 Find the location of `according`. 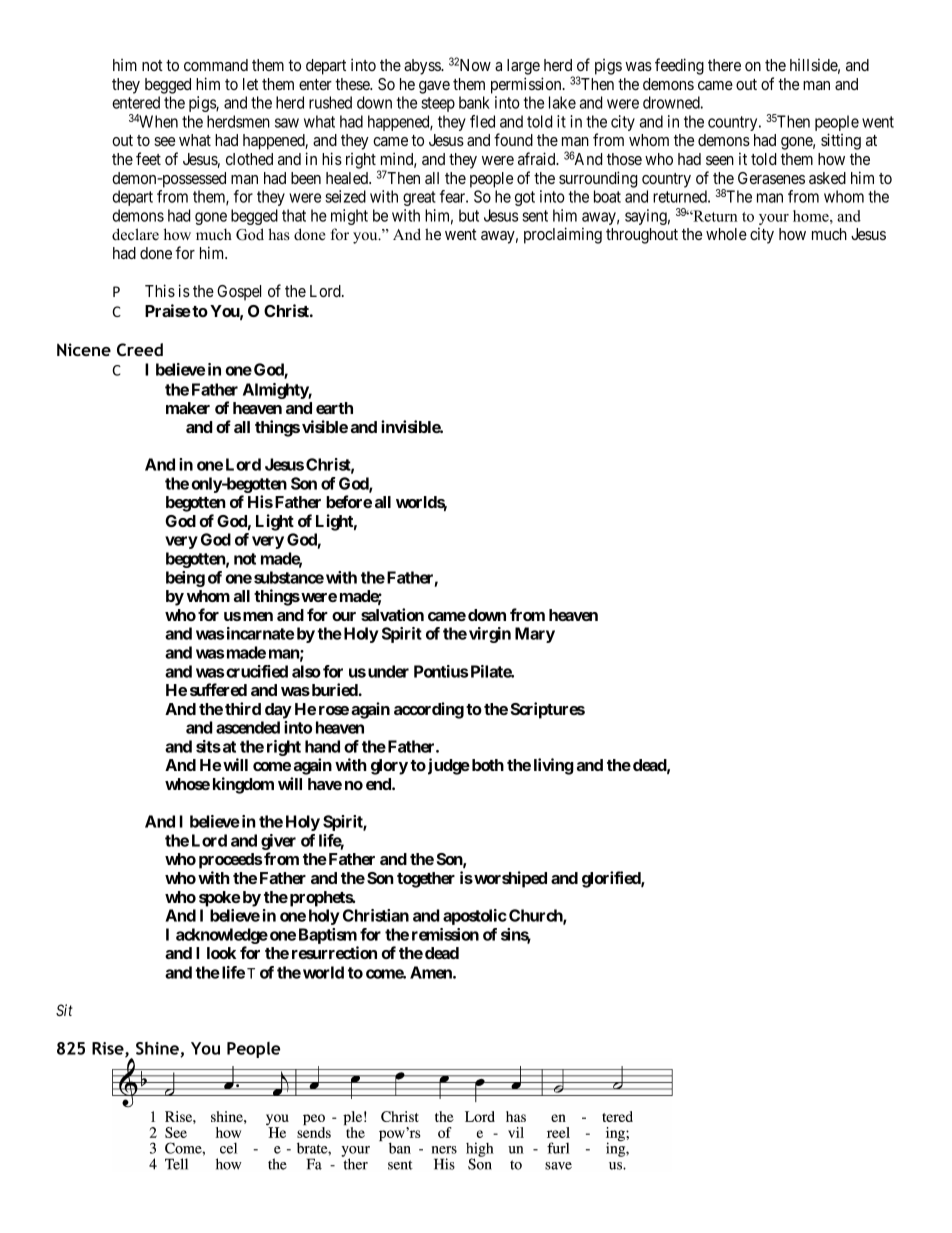

according is located at coordinates (429, 710).
